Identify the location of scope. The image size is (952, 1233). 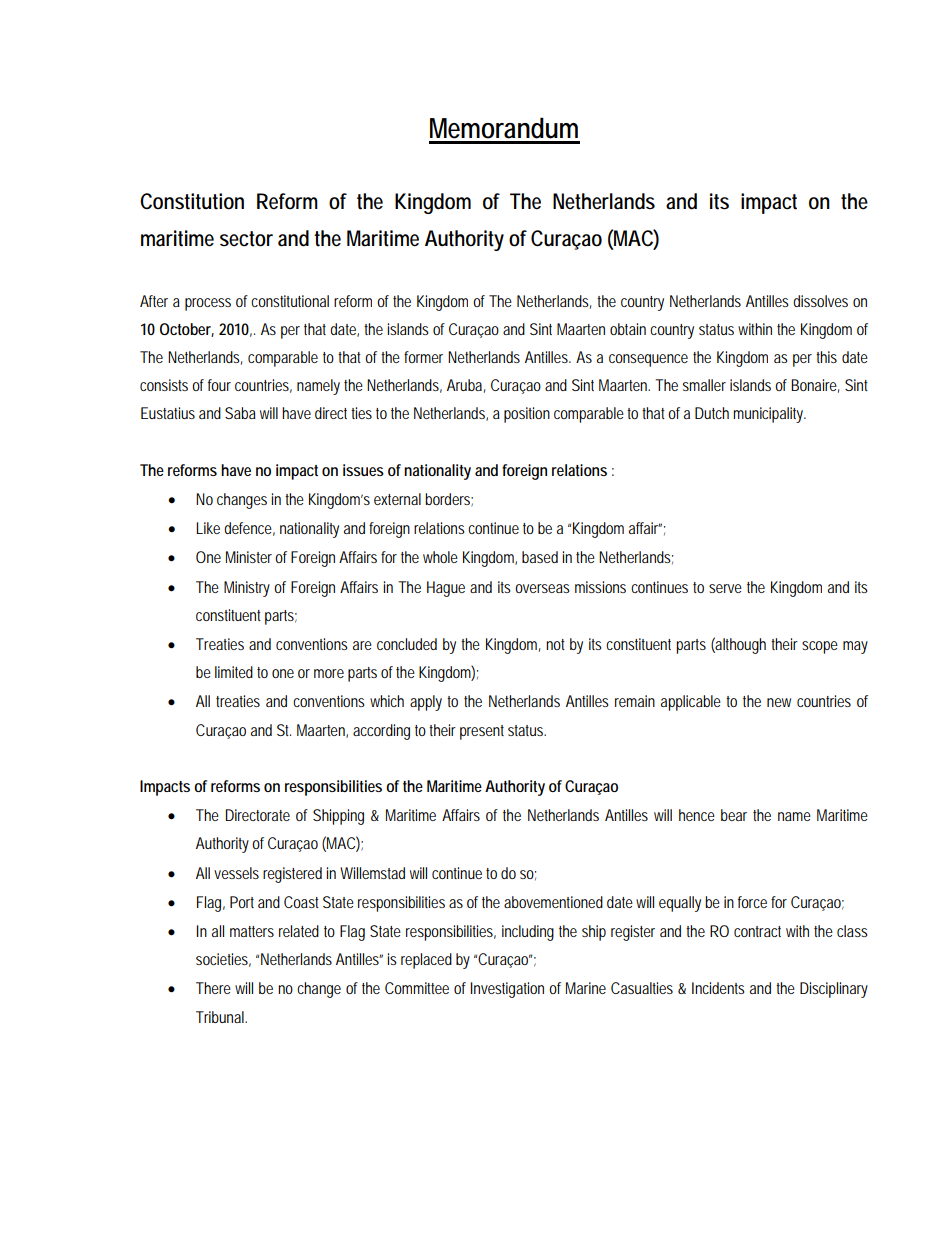
(820, 647).
